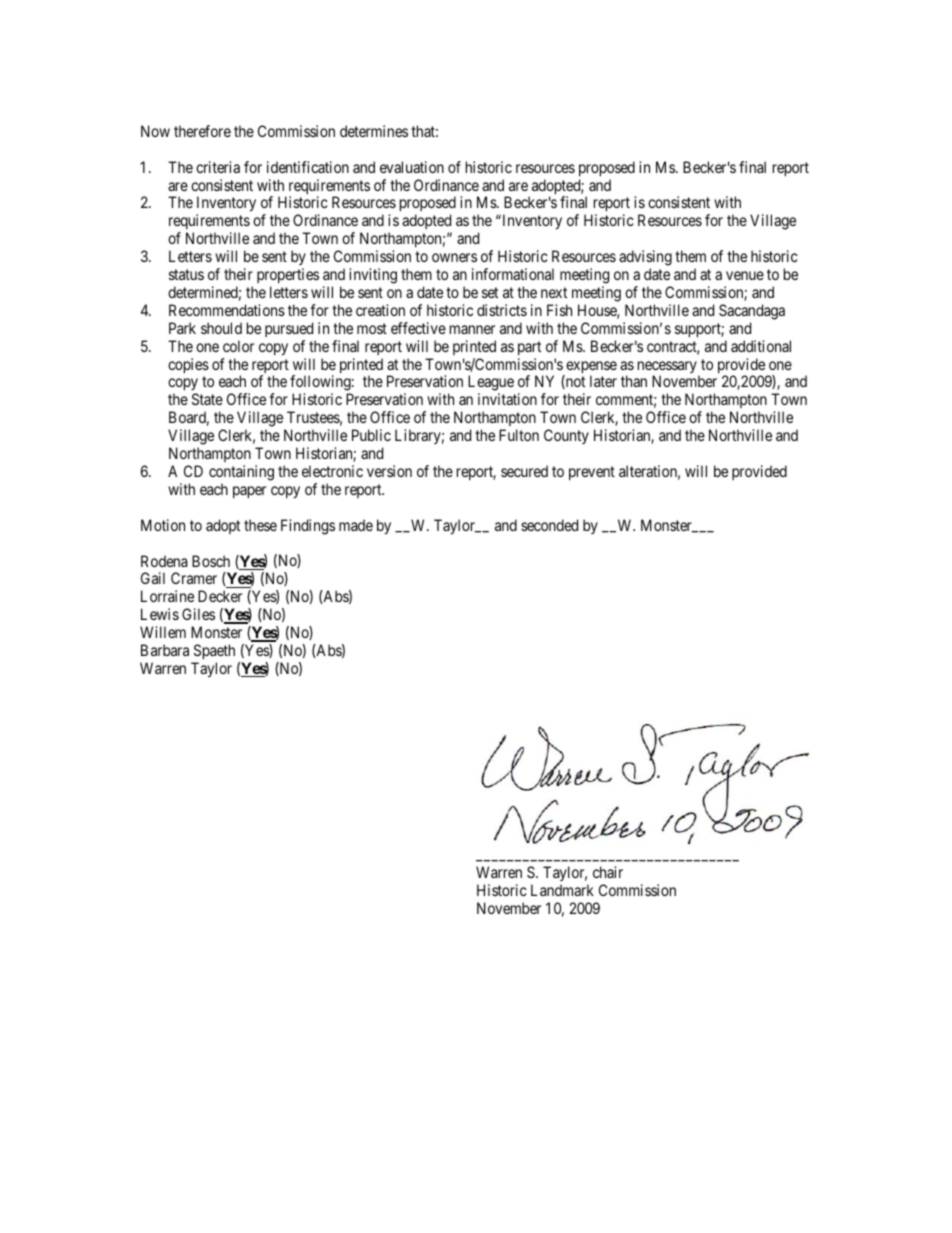  I want to click on Barbara, so click(165, 650).
